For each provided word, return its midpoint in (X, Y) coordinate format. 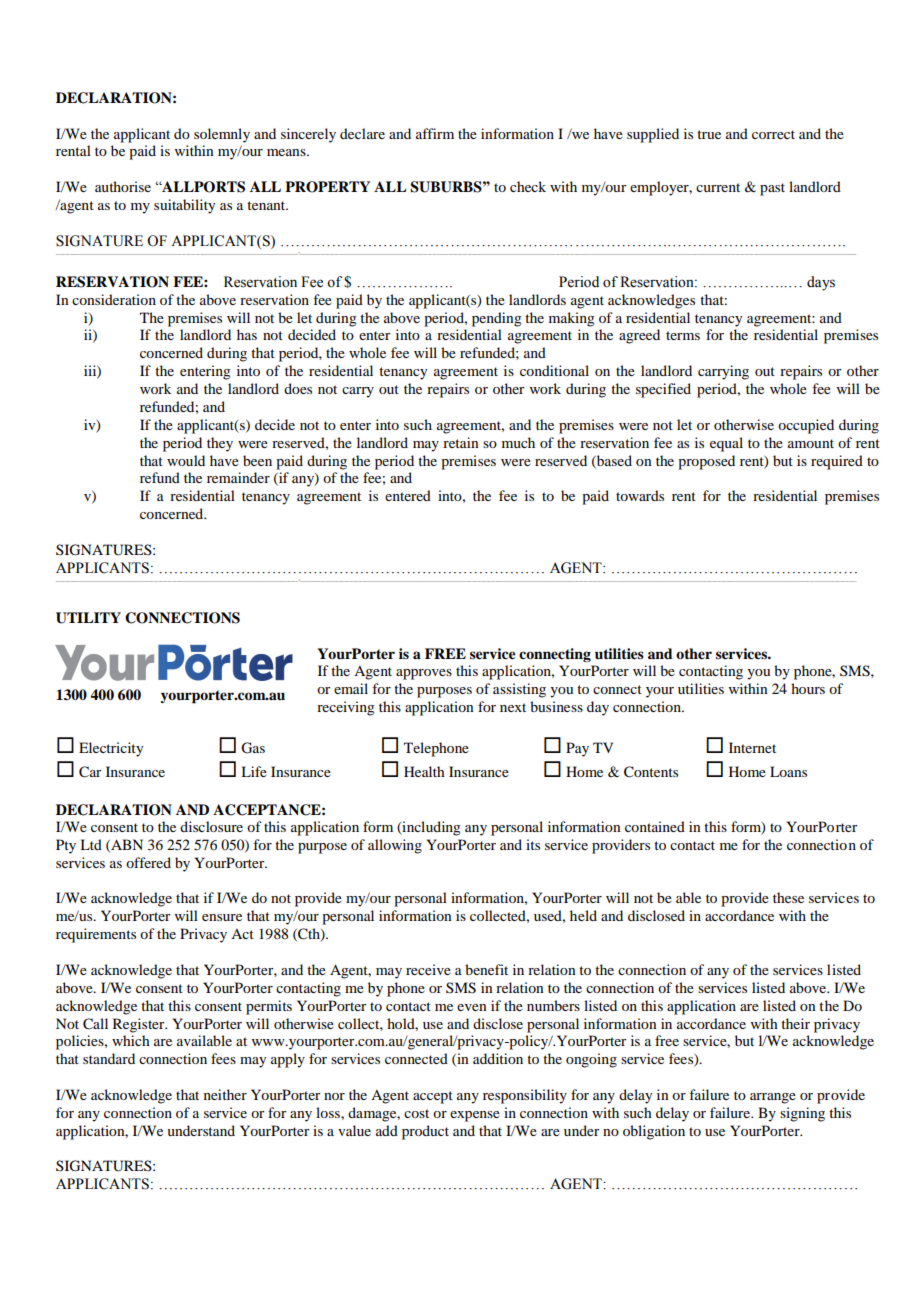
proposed (706, 462)
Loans (788, 771)
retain (461, 442)
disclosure (211, 826)
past (772, 189)
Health (424, 771)
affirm (435, 133)
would (186, 460)
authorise (123, 186)
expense (475, 1116)
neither (225, 1094)
